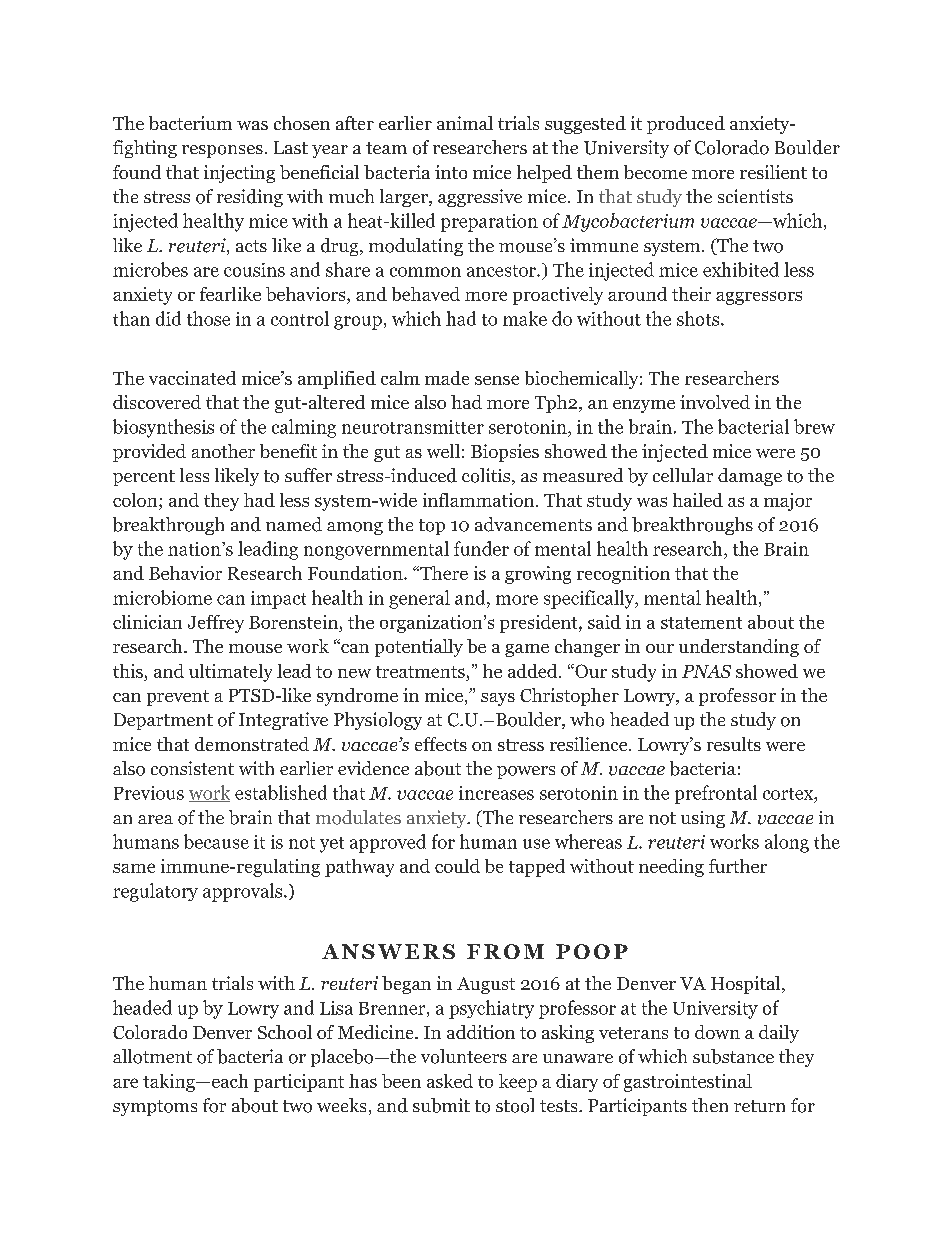  What do you see at coordinates (216, 624) in the image?
I see `Jeffrey` at bounding box center [216, 624].
